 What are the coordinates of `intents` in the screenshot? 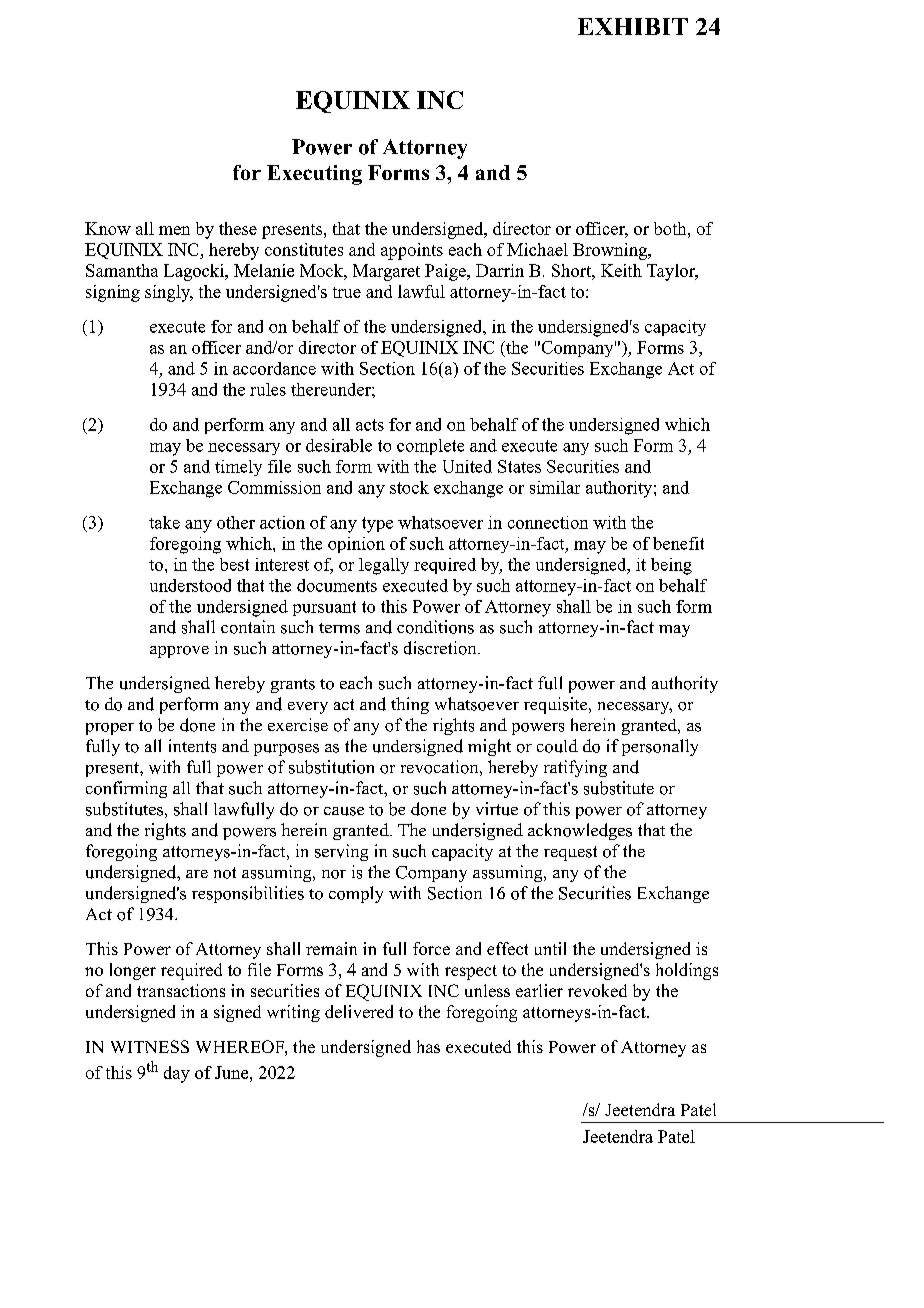 It's located at (192, 746).
